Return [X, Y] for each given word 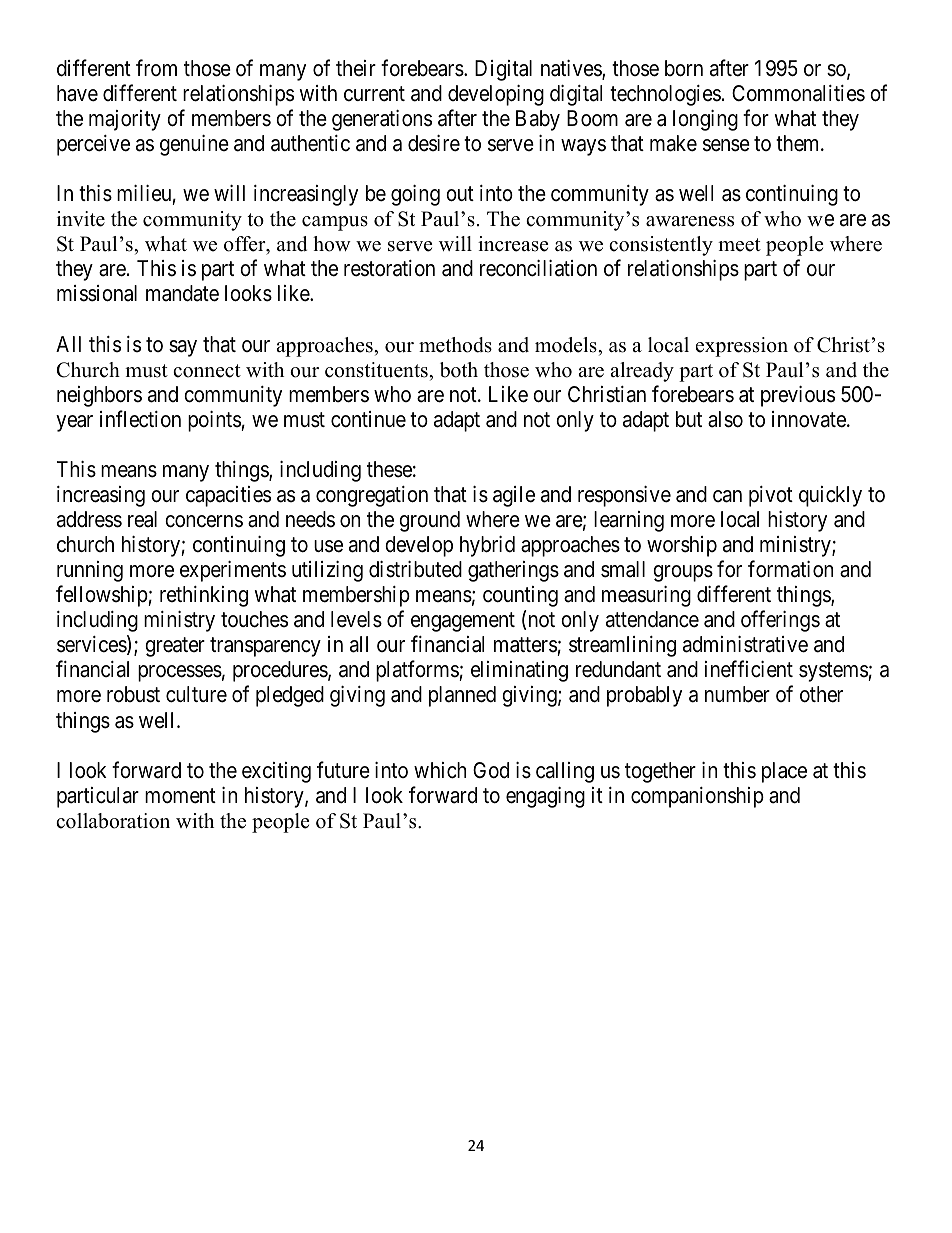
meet [739, 245]
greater [175, 647]
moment [180, 796]
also [725, 419]
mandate [182, 293]
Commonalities [798, 93]
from [156, 67]
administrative [745, 644]
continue [368, 419]
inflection [140, 419]
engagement [463, 622]
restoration [389, 268]
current [374, 94]
